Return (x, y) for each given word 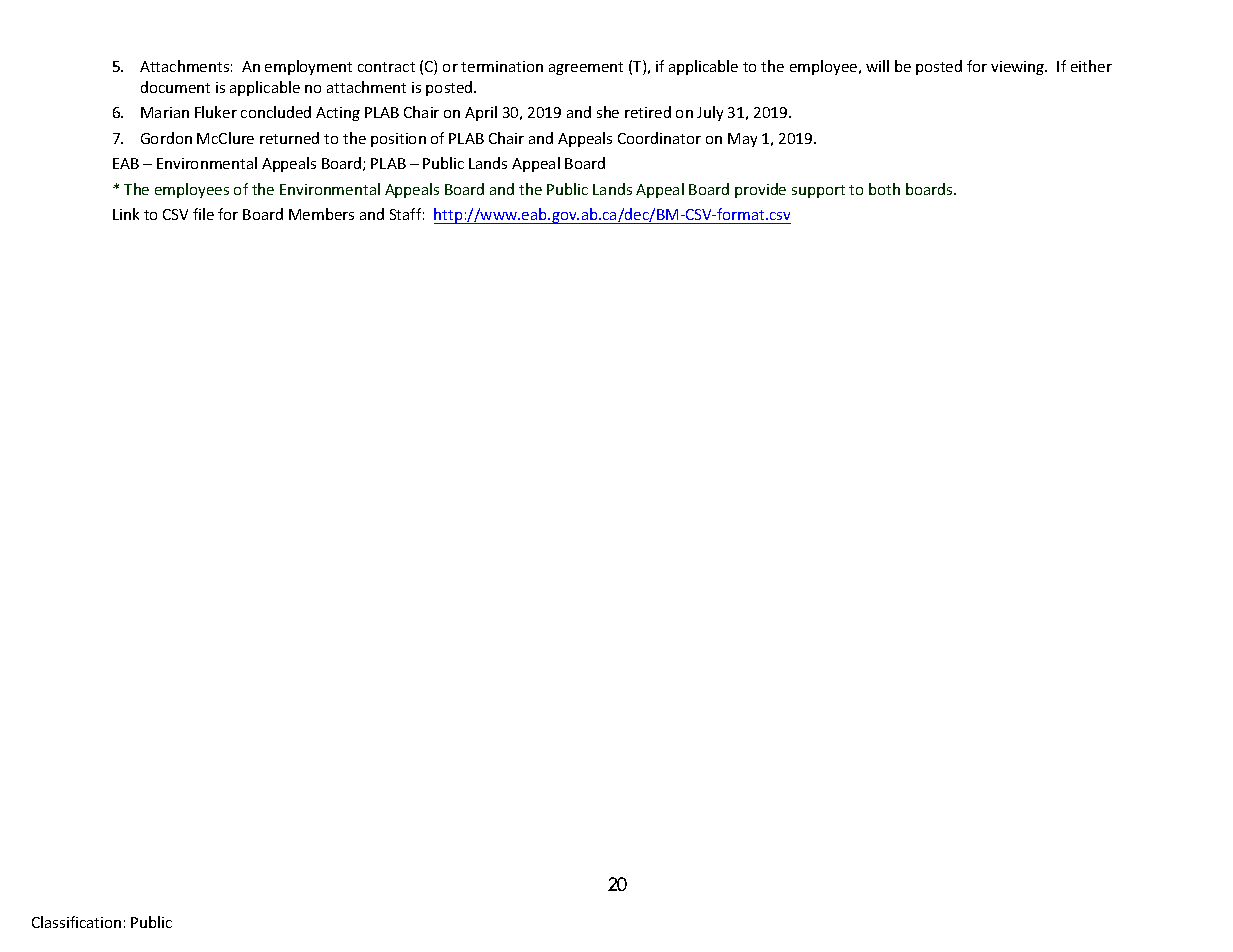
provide (760, 190)
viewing (1019, 68)
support (818, 191)
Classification (76, 922)
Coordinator (659, 138)
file (203, 214)
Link (126, 214)
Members (321, 214)
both (884, 189)
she (608, 112)
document (175, 87)
